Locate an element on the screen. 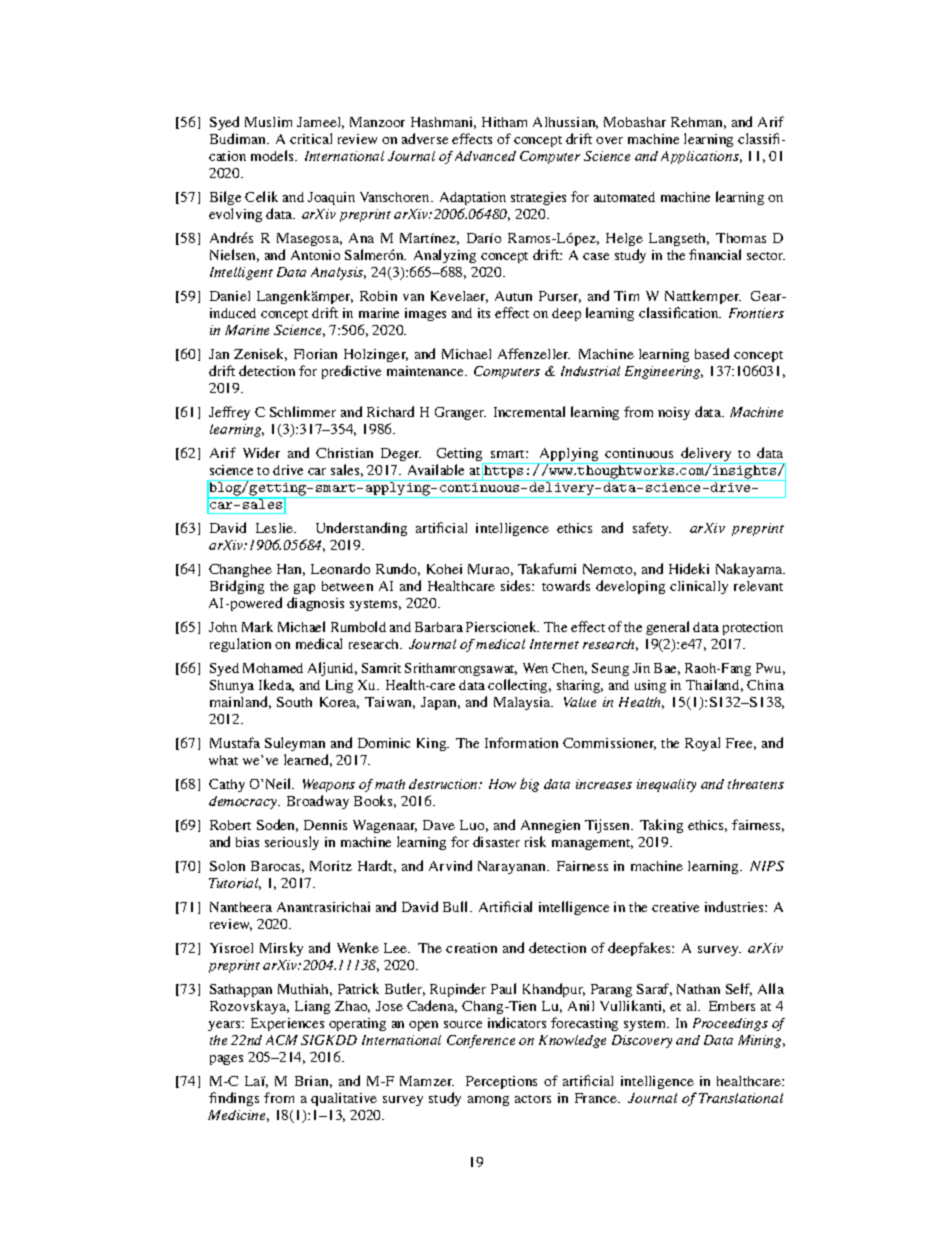  ACM is located at coordinates (282, 1040).
